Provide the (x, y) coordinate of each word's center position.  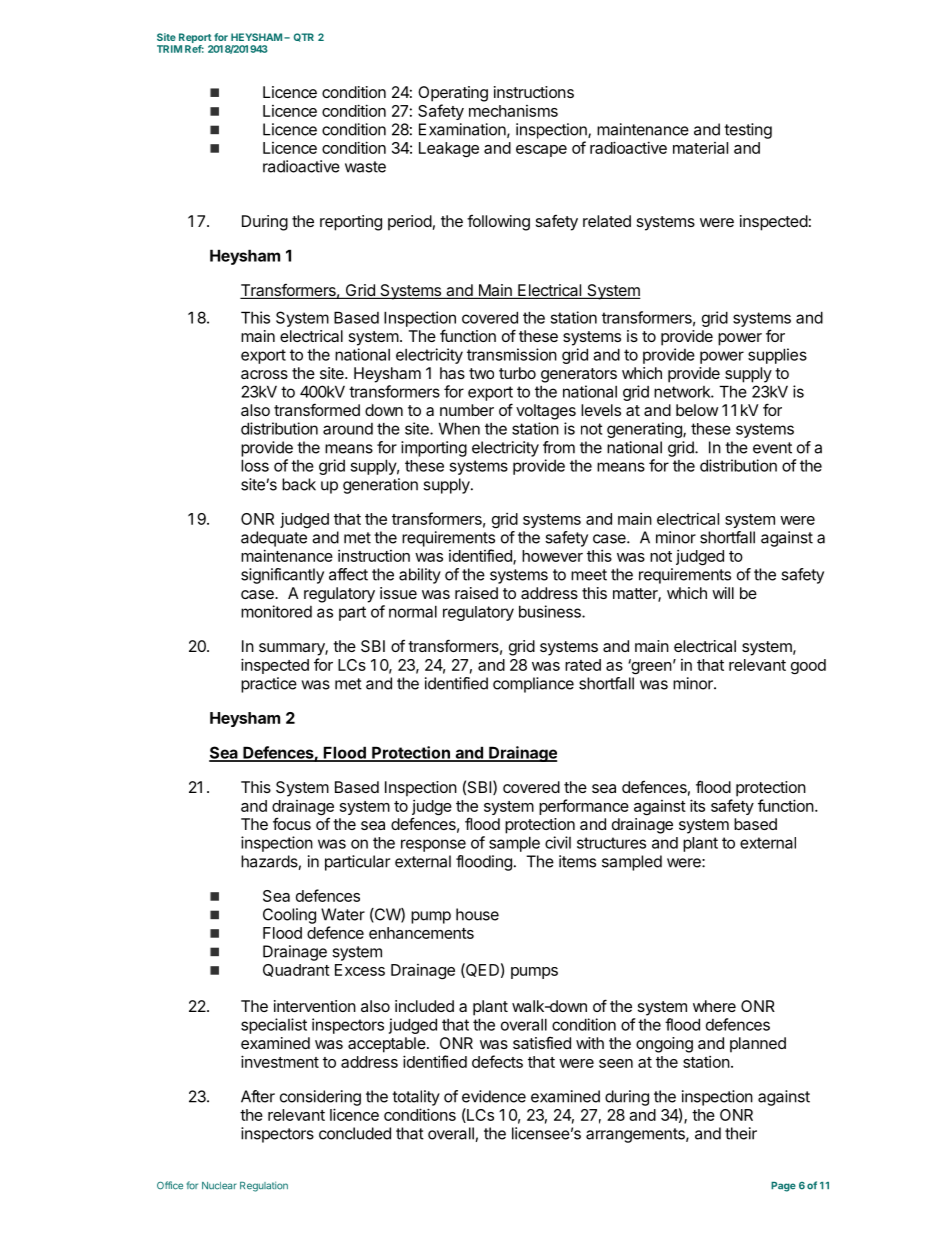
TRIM (169, 49)
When (459, 428)
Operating (453, 94)
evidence (494, 1096)
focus (292, 823)
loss (255, 465)
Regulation (264, 1186)
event (772, 448)
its (697, 805)
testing (748, 131)
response (433, 845)
